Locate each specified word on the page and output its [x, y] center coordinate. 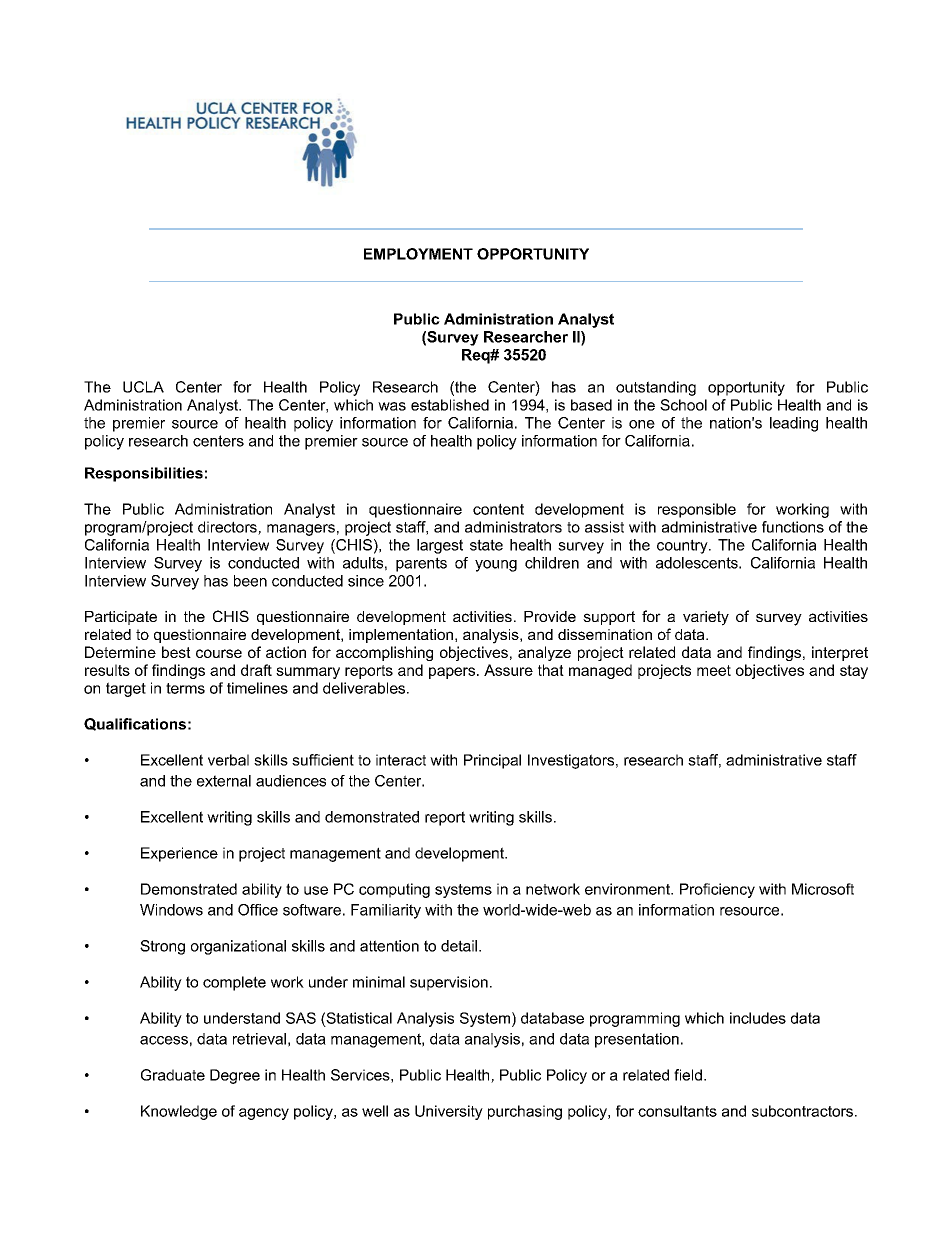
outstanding [656, 388]
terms [185, 688]
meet [714, 670]
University [449, 1112]
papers [453, 673]
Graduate [173, 1075]
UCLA [143, 387]
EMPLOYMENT [418, 254]
